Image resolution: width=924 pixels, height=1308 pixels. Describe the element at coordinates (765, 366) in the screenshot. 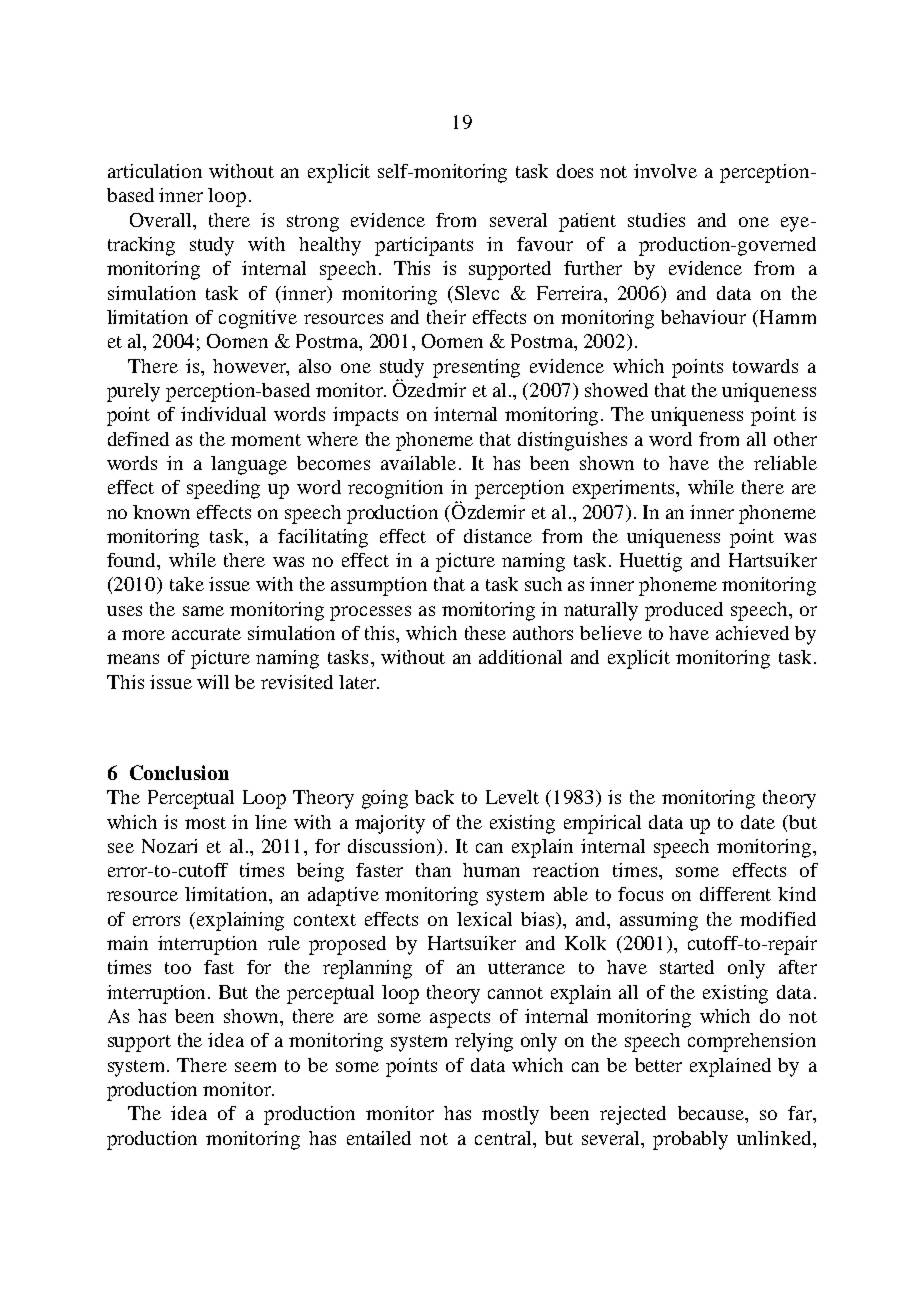

I see `towards` at that location.
